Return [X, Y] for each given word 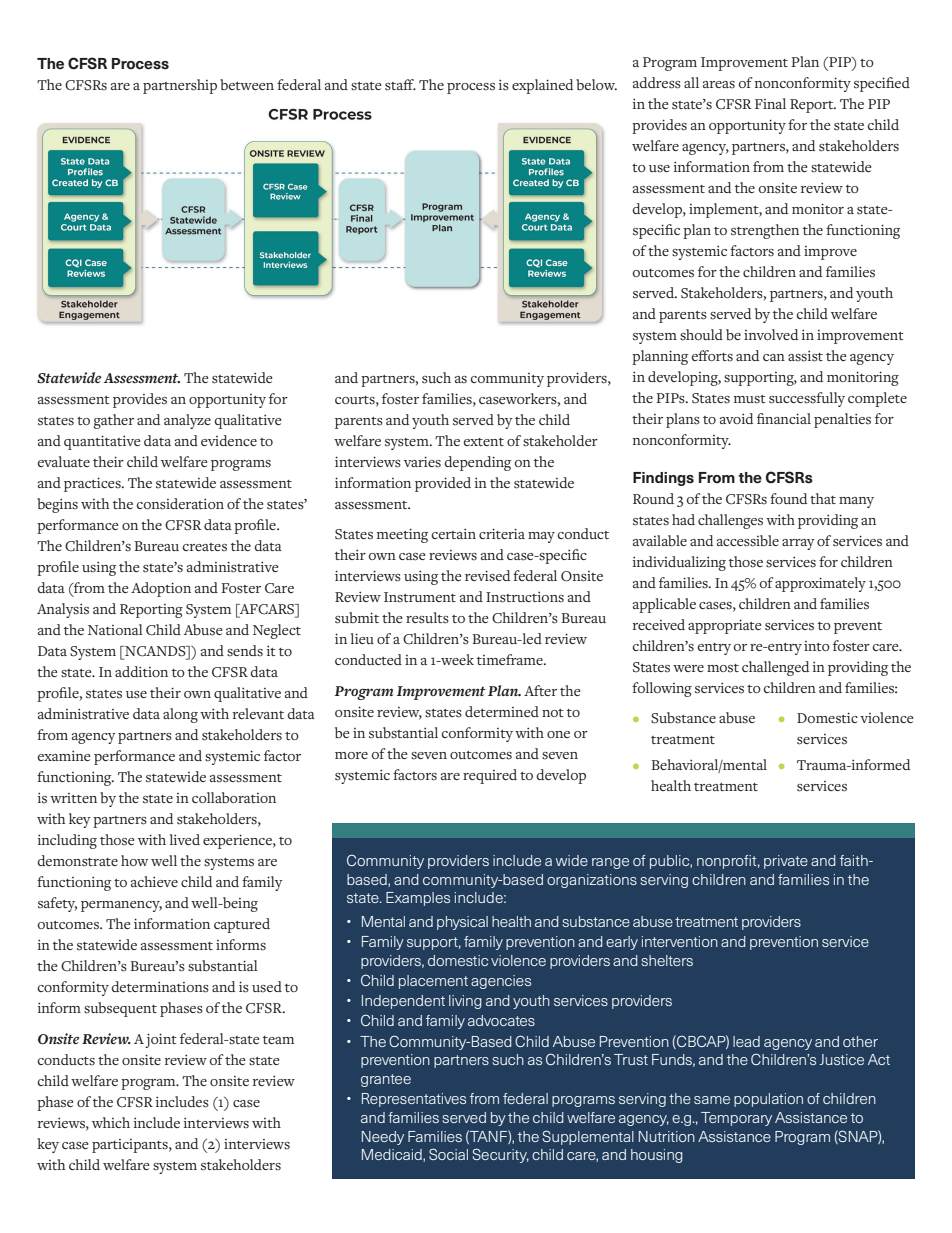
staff [400, 85]
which [111, 1122]
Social [448, 1154]
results [427, 618]
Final [770, 103]
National [115, 629]
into [817, 646]
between [247, 84]
